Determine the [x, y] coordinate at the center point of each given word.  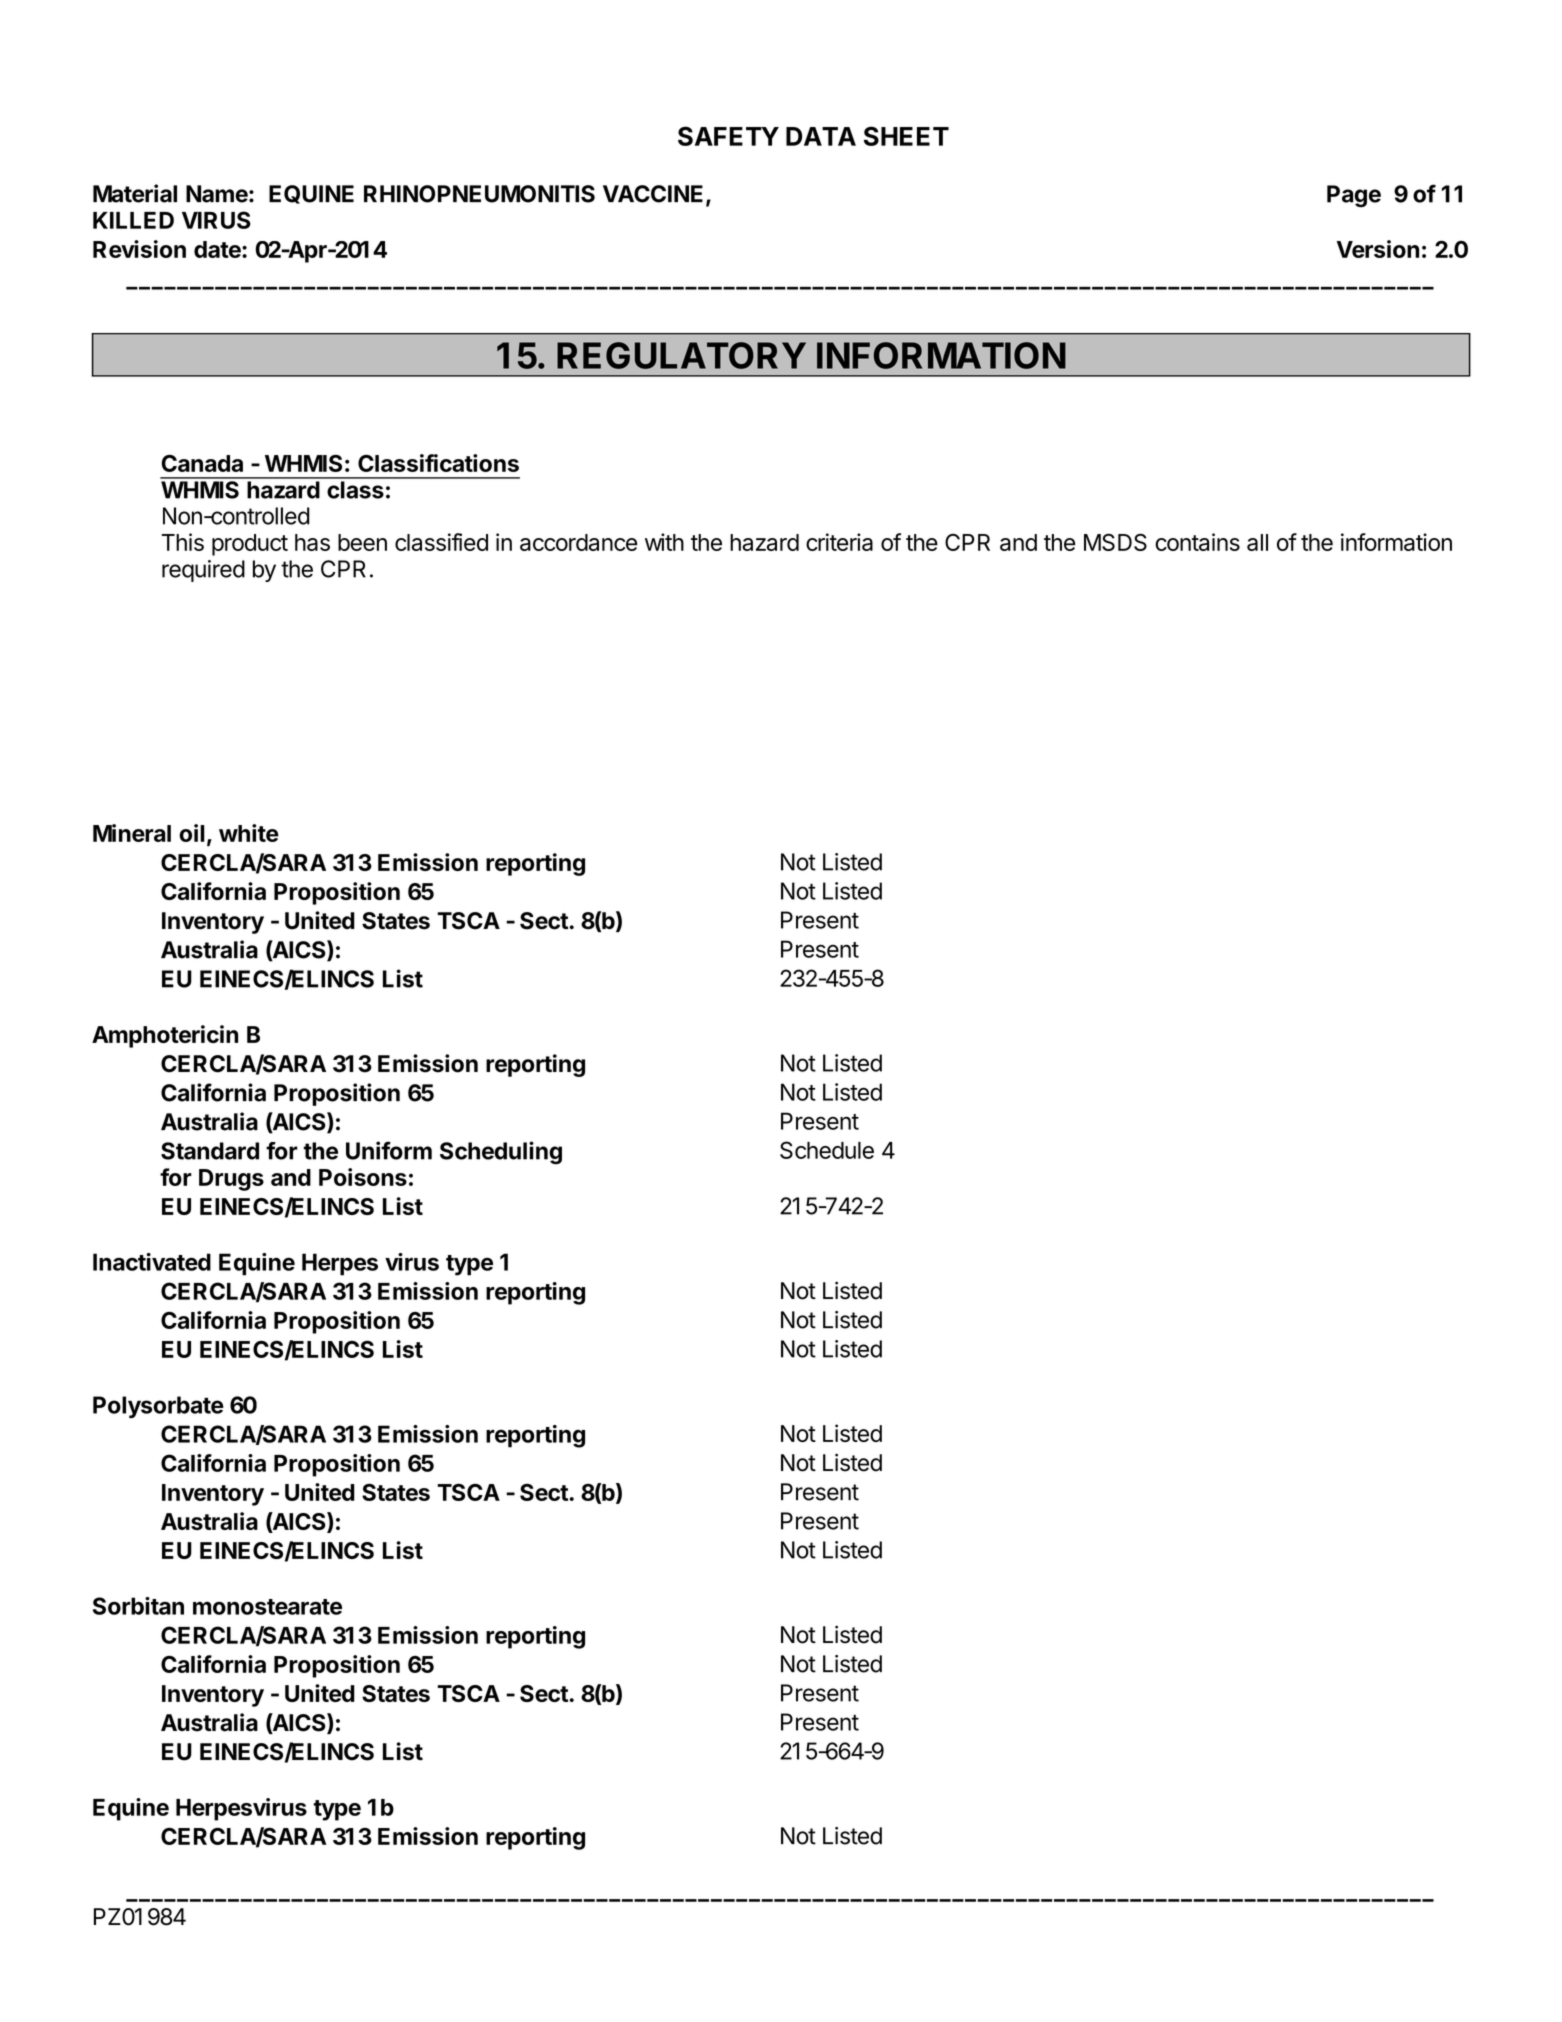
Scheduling [501, 1153]
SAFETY [728, 136]
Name [217, 194]
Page [1354, 196]
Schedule [827, 1150]
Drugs [231, 1180]
